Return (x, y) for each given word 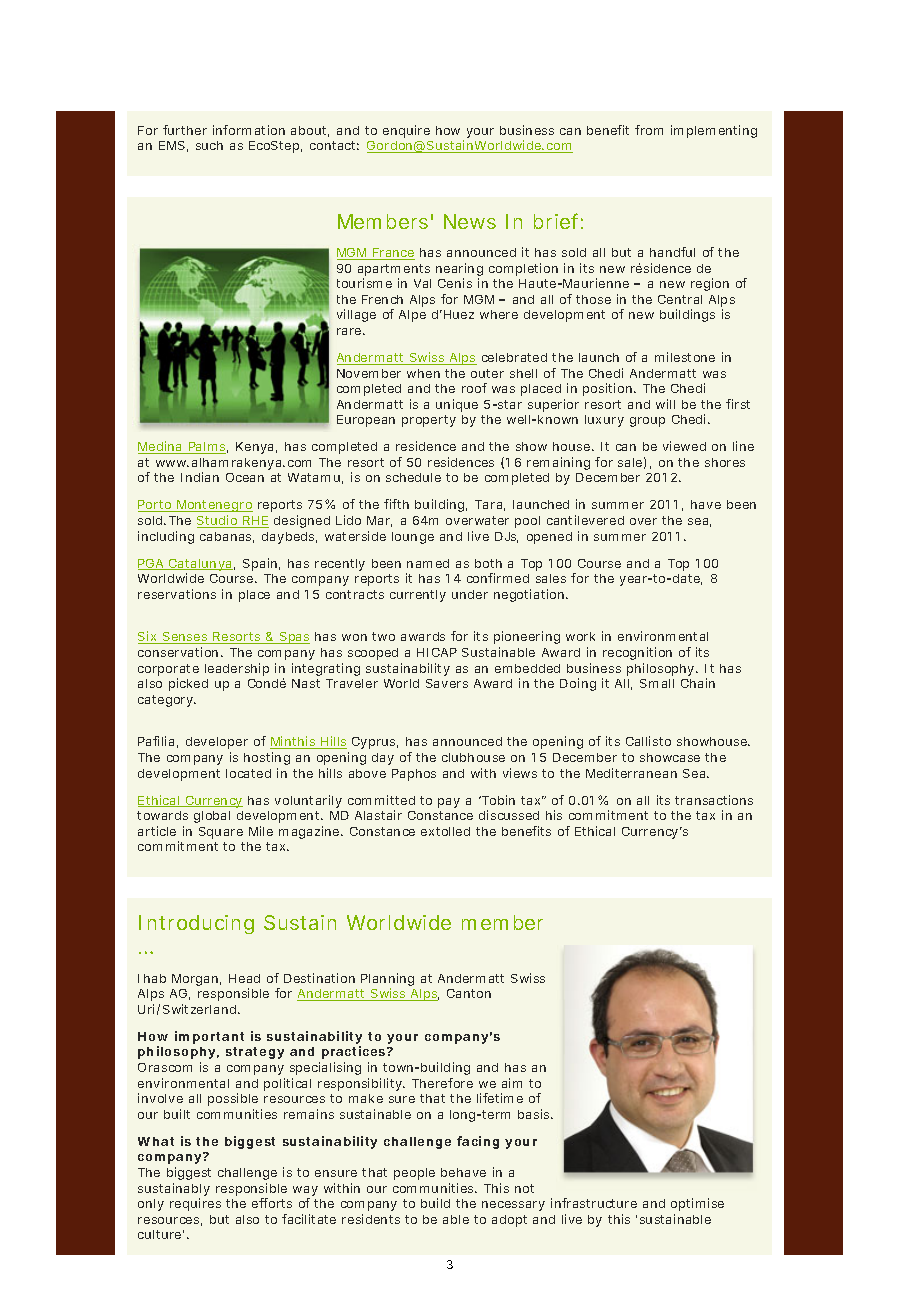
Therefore (442, 1083)
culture (161, 1234)
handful (672, 252)
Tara (490, 505)
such (209, 145)
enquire (406, 131)
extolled (445, 831)
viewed (684, 446)
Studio (220, 521)
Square (221, 833)
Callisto (648, 741)
